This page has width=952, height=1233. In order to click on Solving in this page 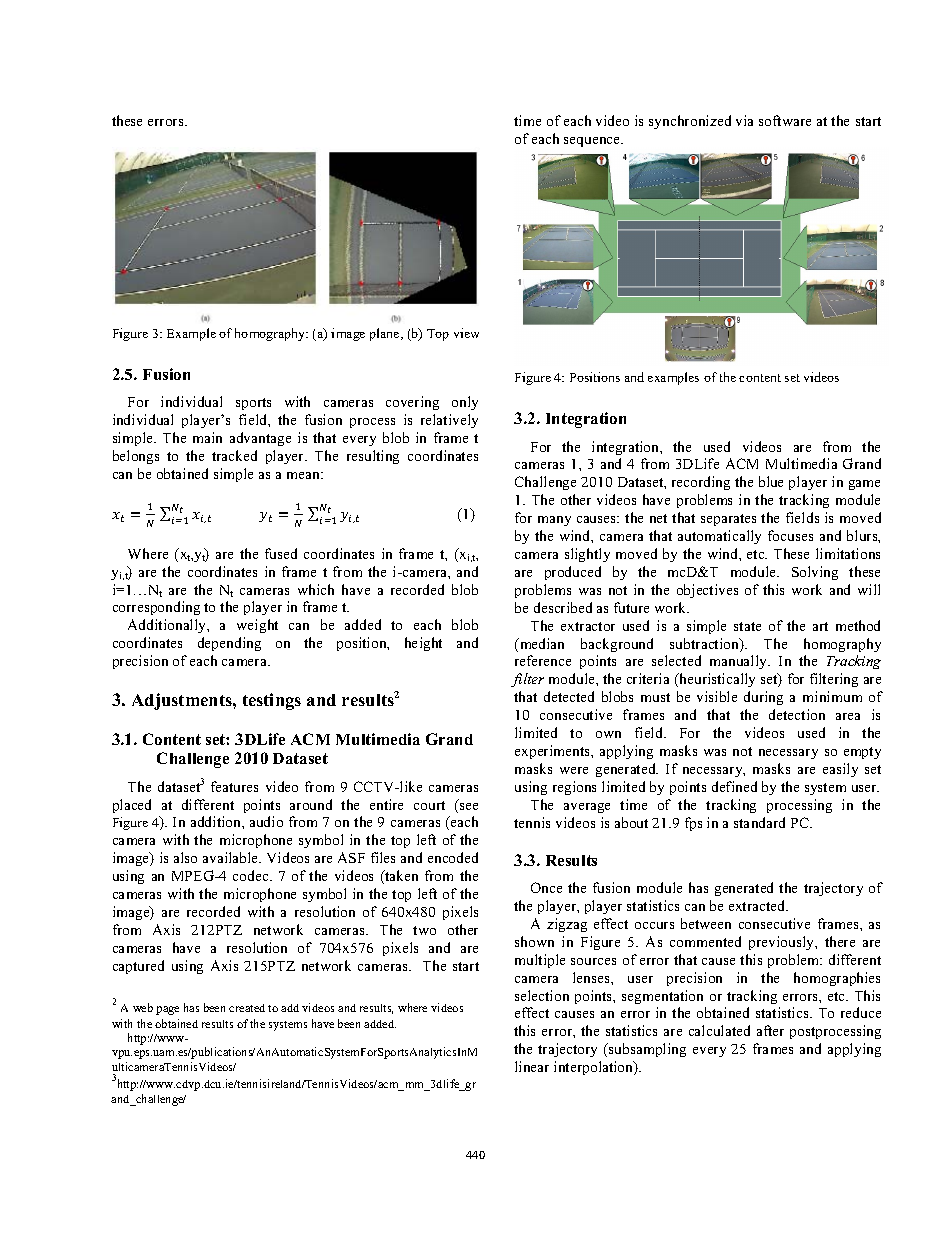, I will do `click(815, 573)`.
